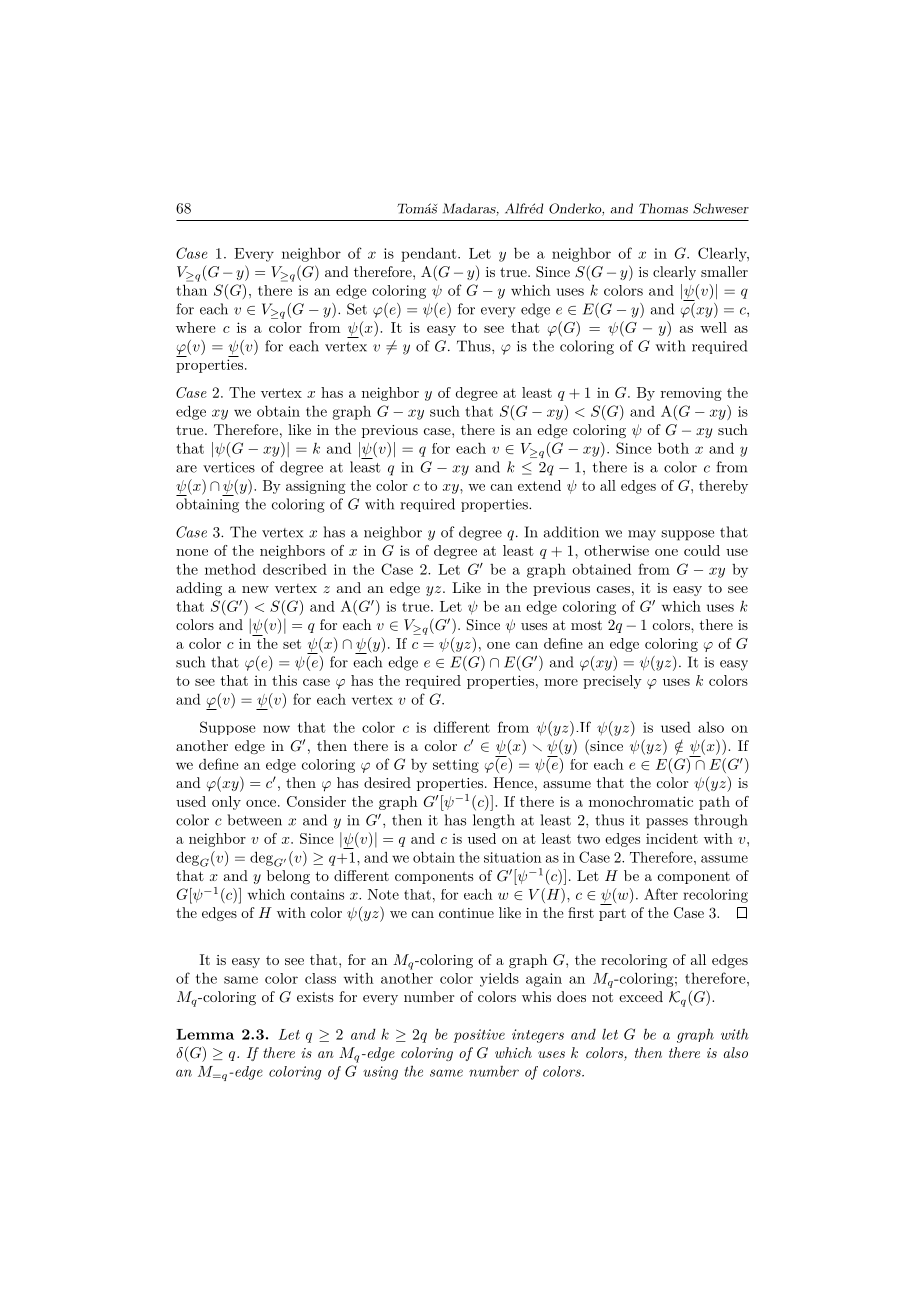  What do you see at coordinates (612, 682) in the page?
I see `precisely` at bounding box center [612, 682].
